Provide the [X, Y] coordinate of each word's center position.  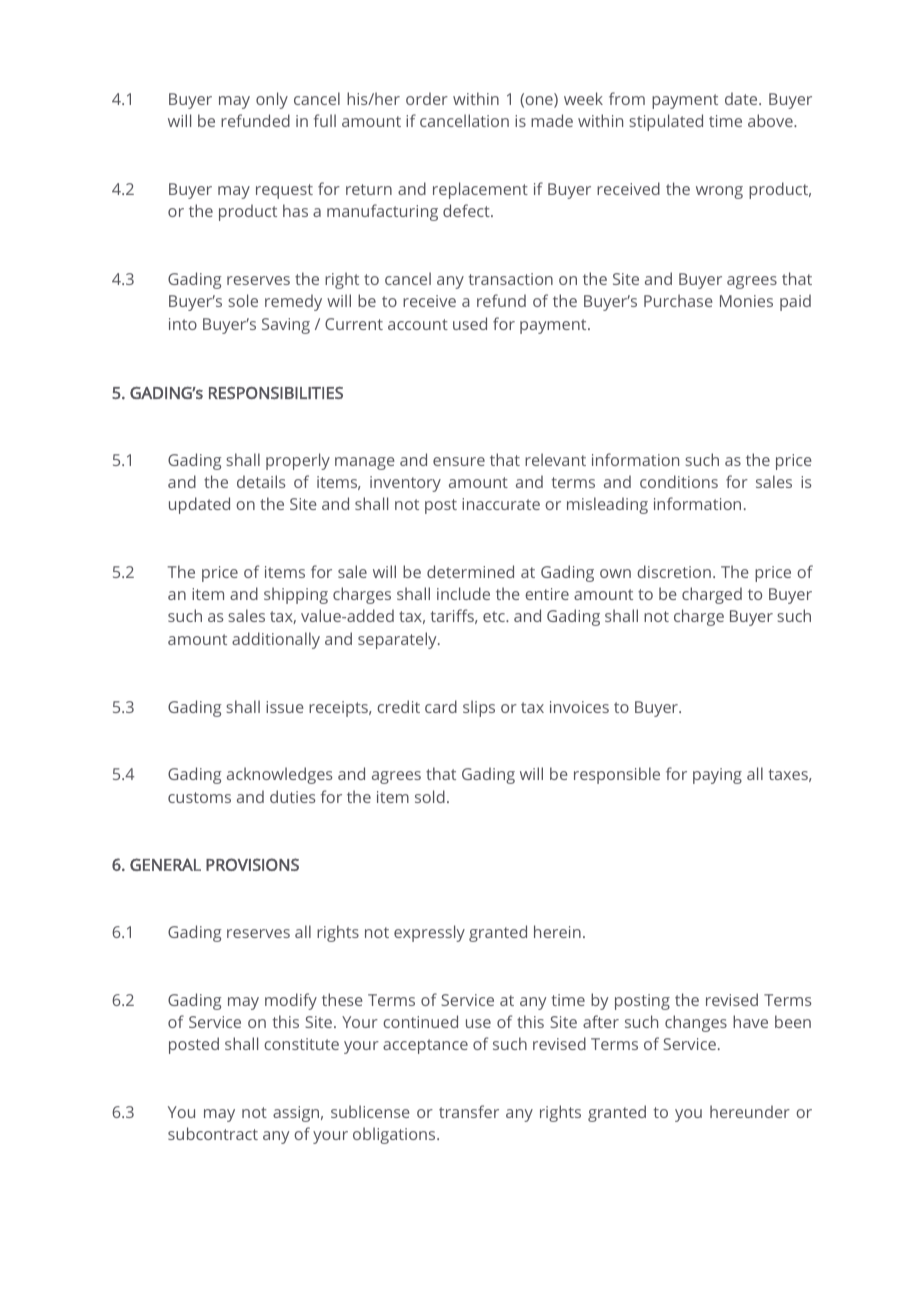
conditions [679, 481]
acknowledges [279, 775]
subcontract [213, 1133]
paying [717, 776]
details [261, 481]
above [771, 120]
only [272, 100]
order [427, 98]
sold [430, 796]
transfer [469, 1111]
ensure [459, 461]
